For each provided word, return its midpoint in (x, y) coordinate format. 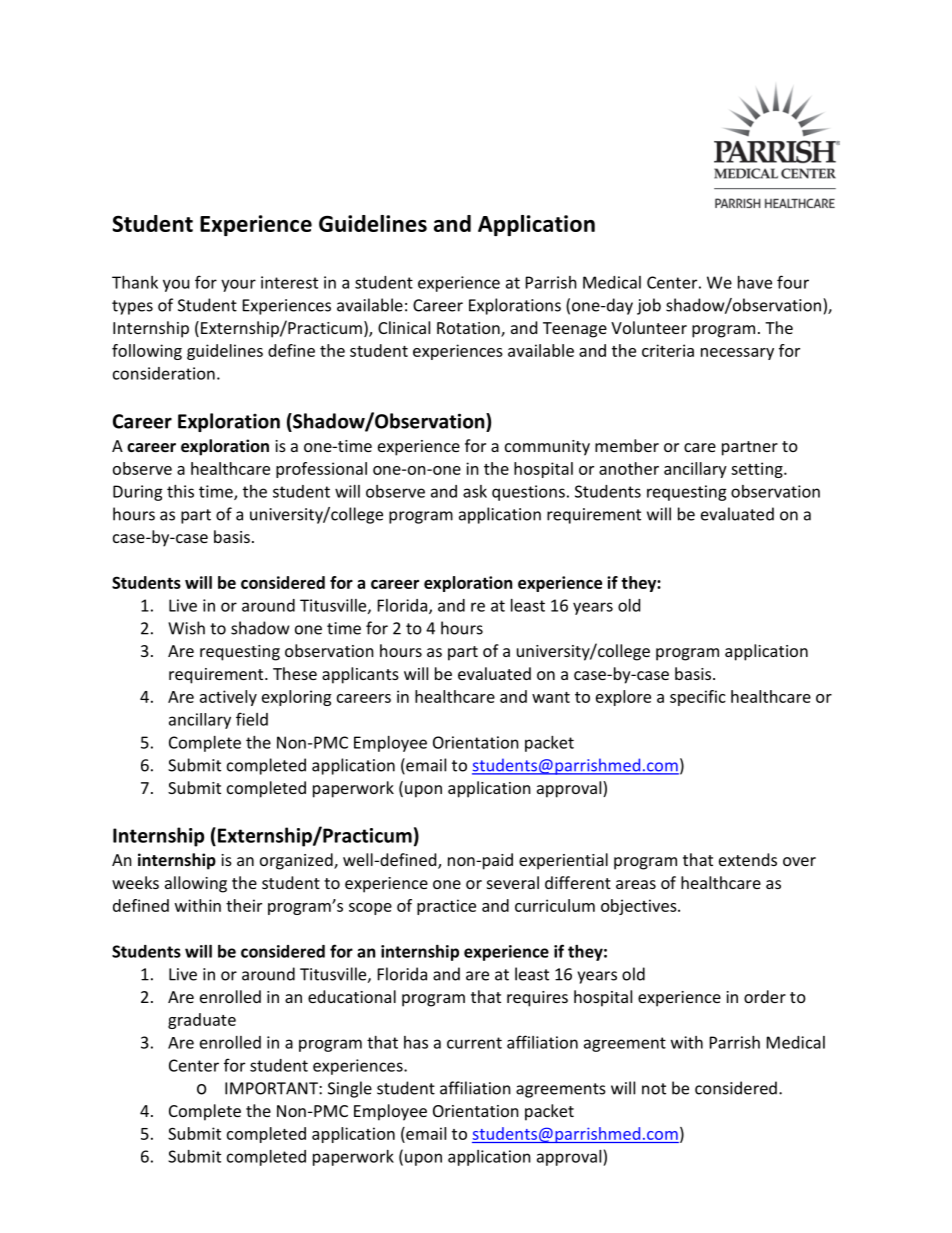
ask (475, 491)
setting (758, 470)
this (180, 491)
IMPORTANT (272, 1088)
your (238, 285)
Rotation (469, 329)
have (755, 282)
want (551, 697)
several (513, 882)
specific (698, 698)
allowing (196, 884)
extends (748, 859)
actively (228, 698)
